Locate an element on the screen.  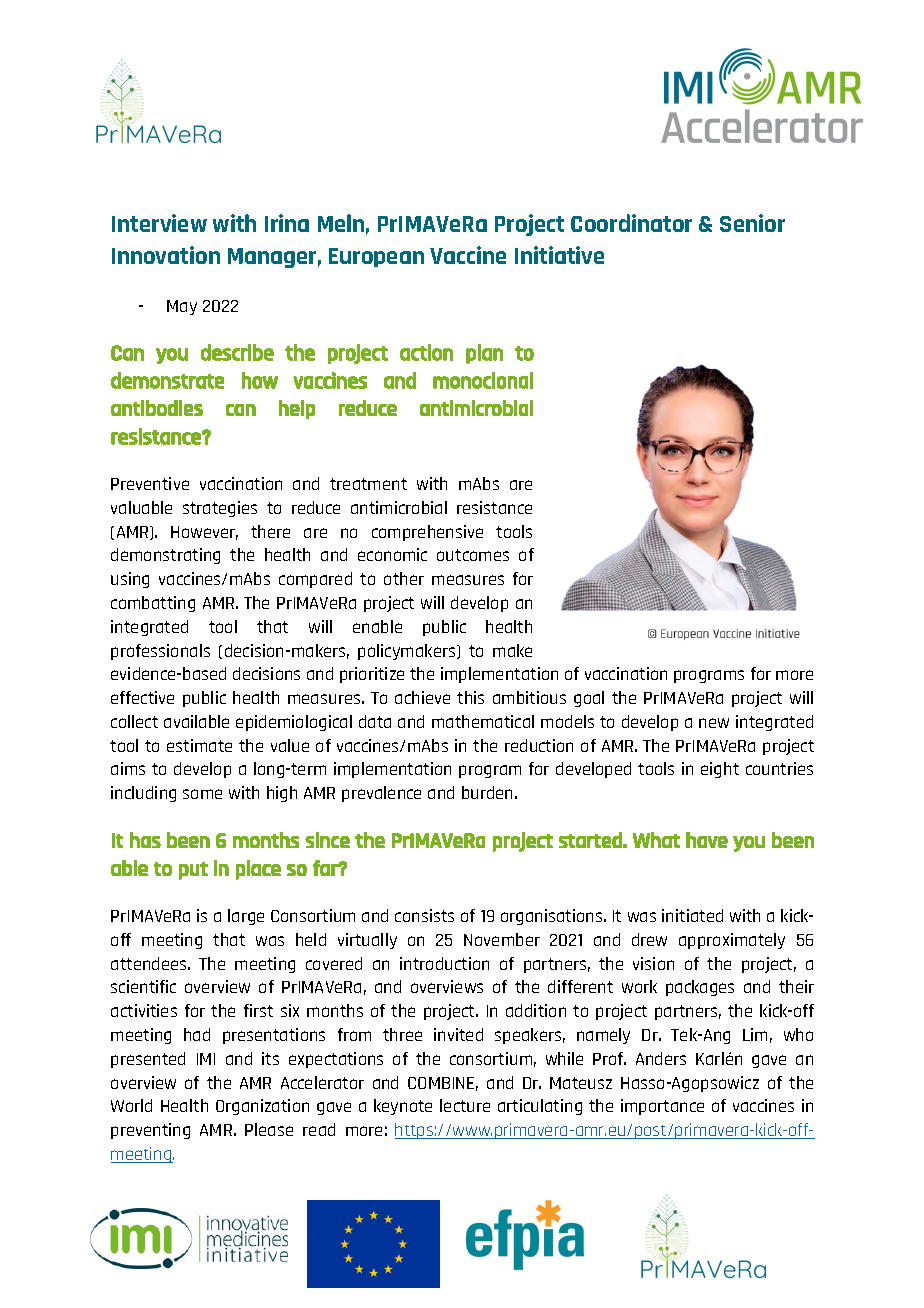
Innovation is located at coordinates (166, 255).
